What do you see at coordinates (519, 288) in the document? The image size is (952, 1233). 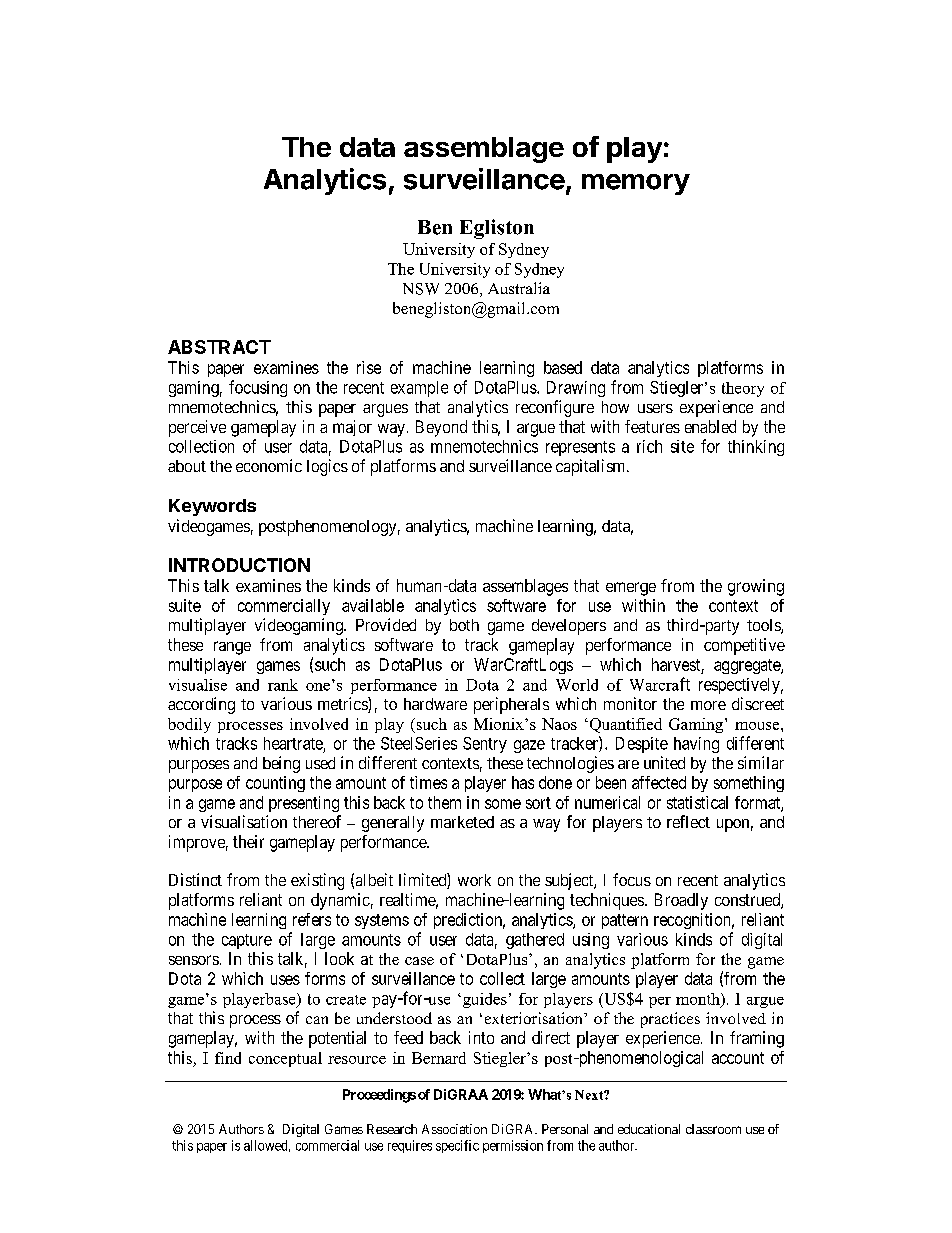 I see `Australia` at bounding box center [519, 288].
